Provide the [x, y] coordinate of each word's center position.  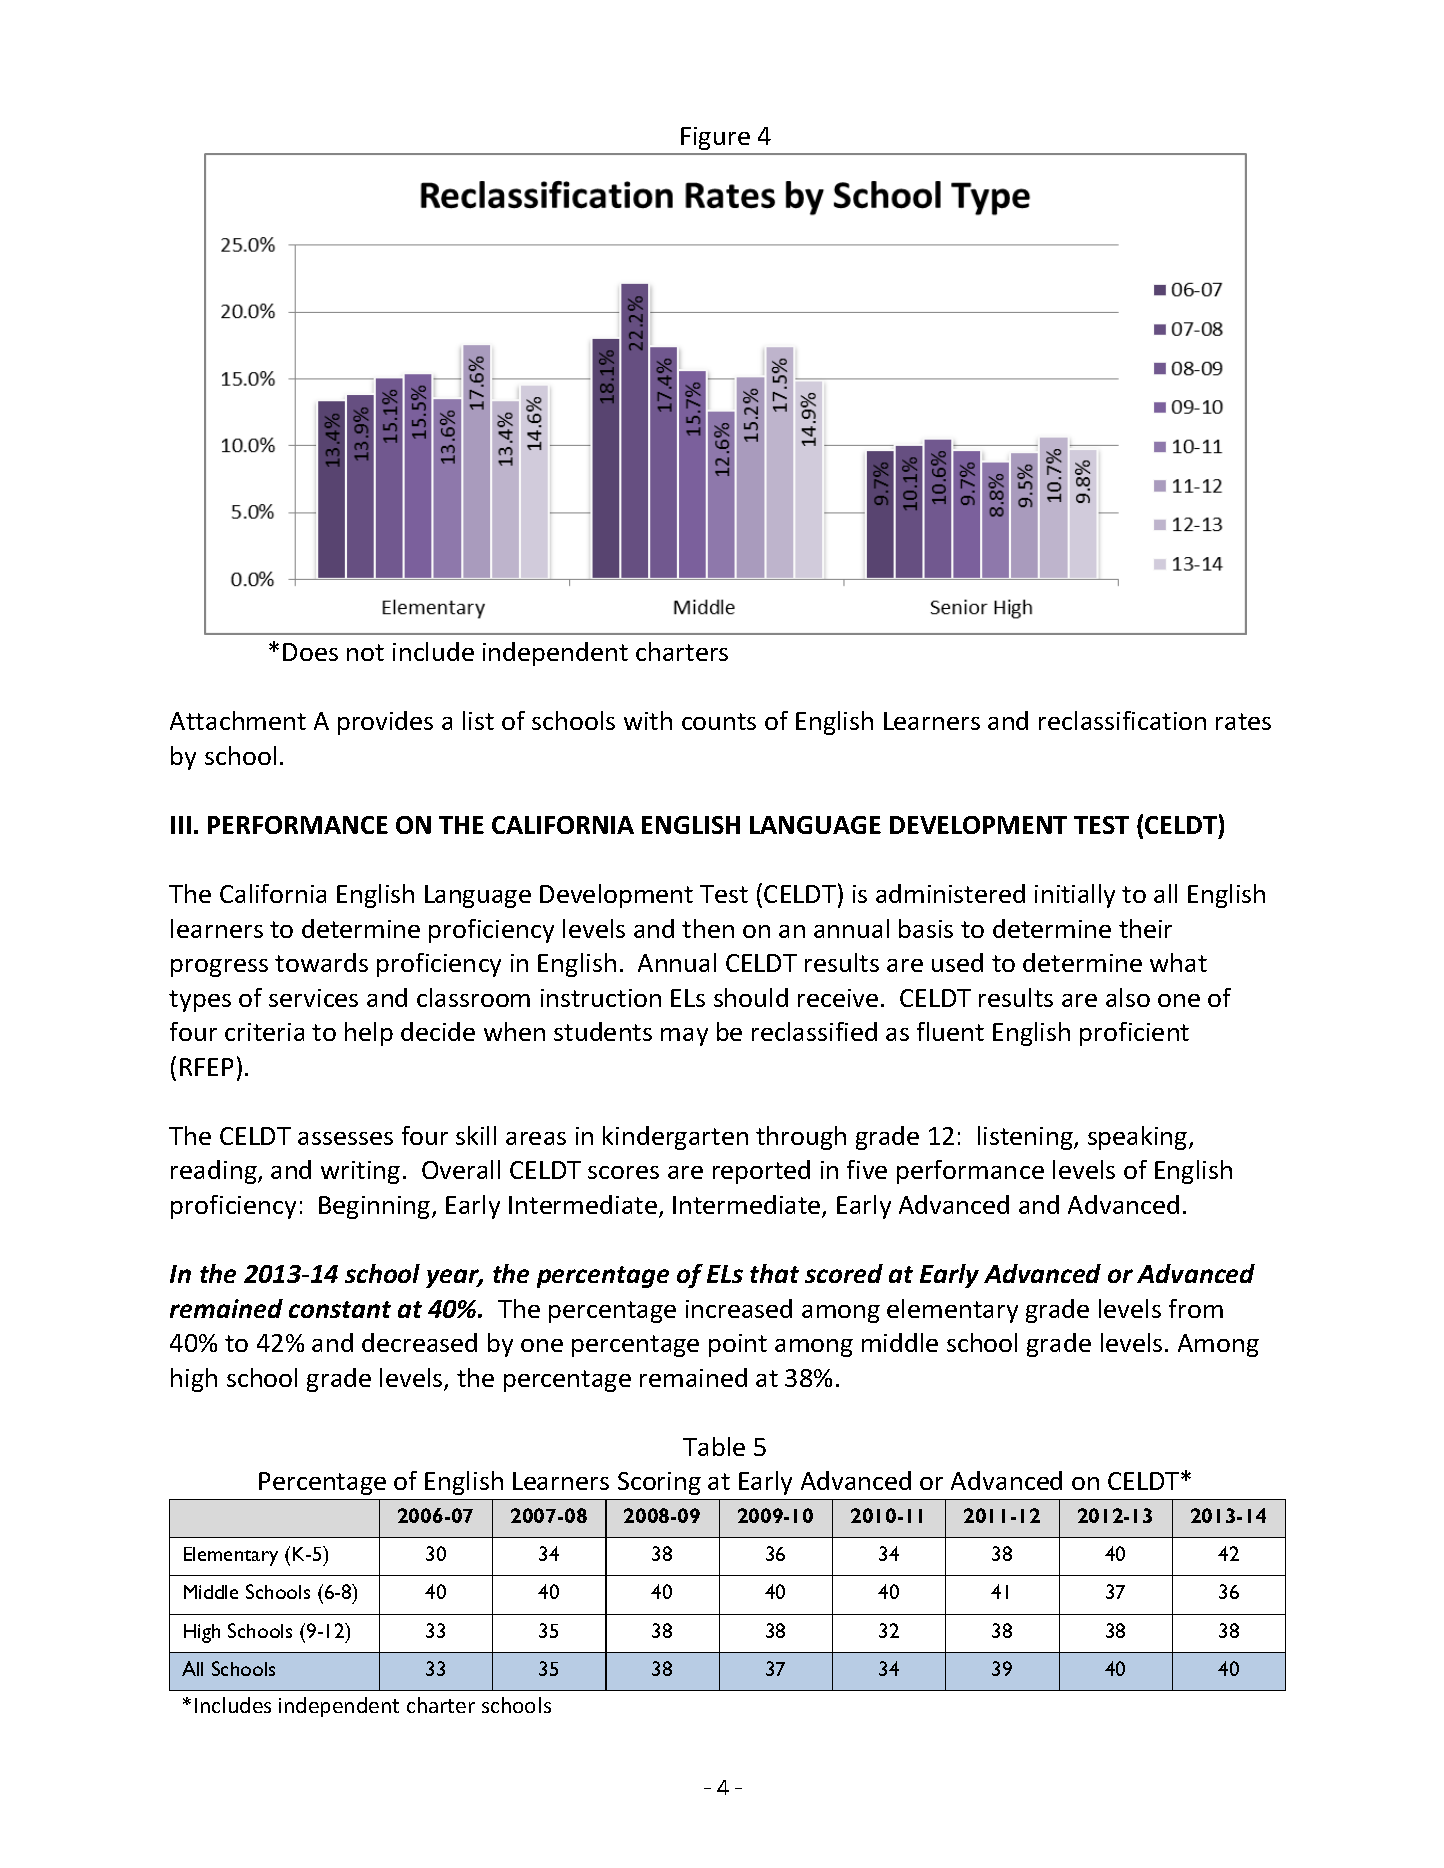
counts [719, 721]
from [1196, 1308]
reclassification [1122, 720]
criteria [264, 1032]
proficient [1134, 1034]
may [684, 1037]
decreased [419, 1342]
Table [714, 1446]
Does [310, 652]
